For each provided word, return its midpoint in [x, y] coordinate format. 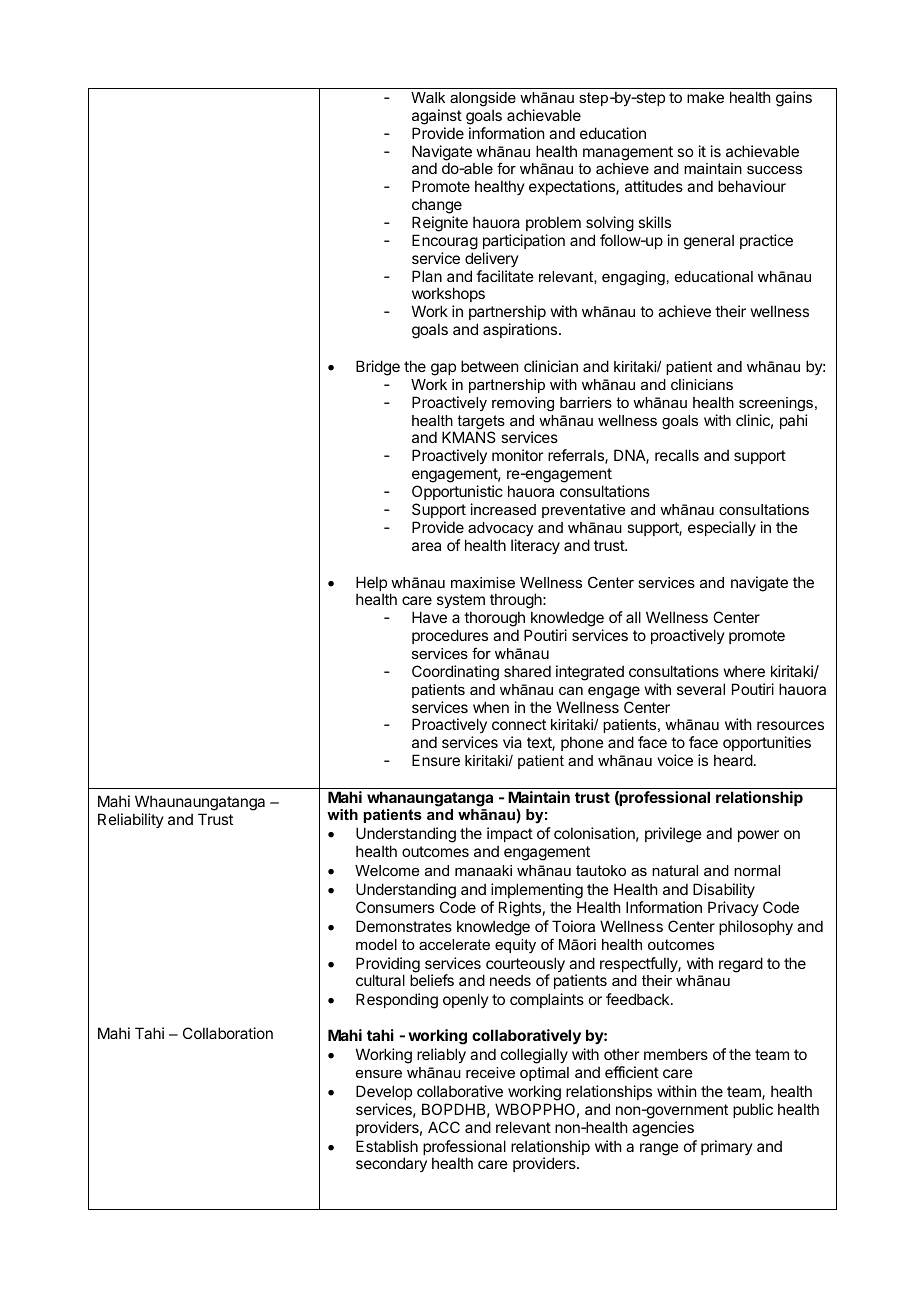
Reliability [131, 820]
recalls [677, 455]
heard [733, 760]
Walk [428, 97]
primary [727, 1147]
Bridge [378, 368]
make [705, 97]
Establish [387, 1146]
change [437, 206]
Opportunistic [457, 492]
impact [510, 836]
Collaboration [228, 1033]
